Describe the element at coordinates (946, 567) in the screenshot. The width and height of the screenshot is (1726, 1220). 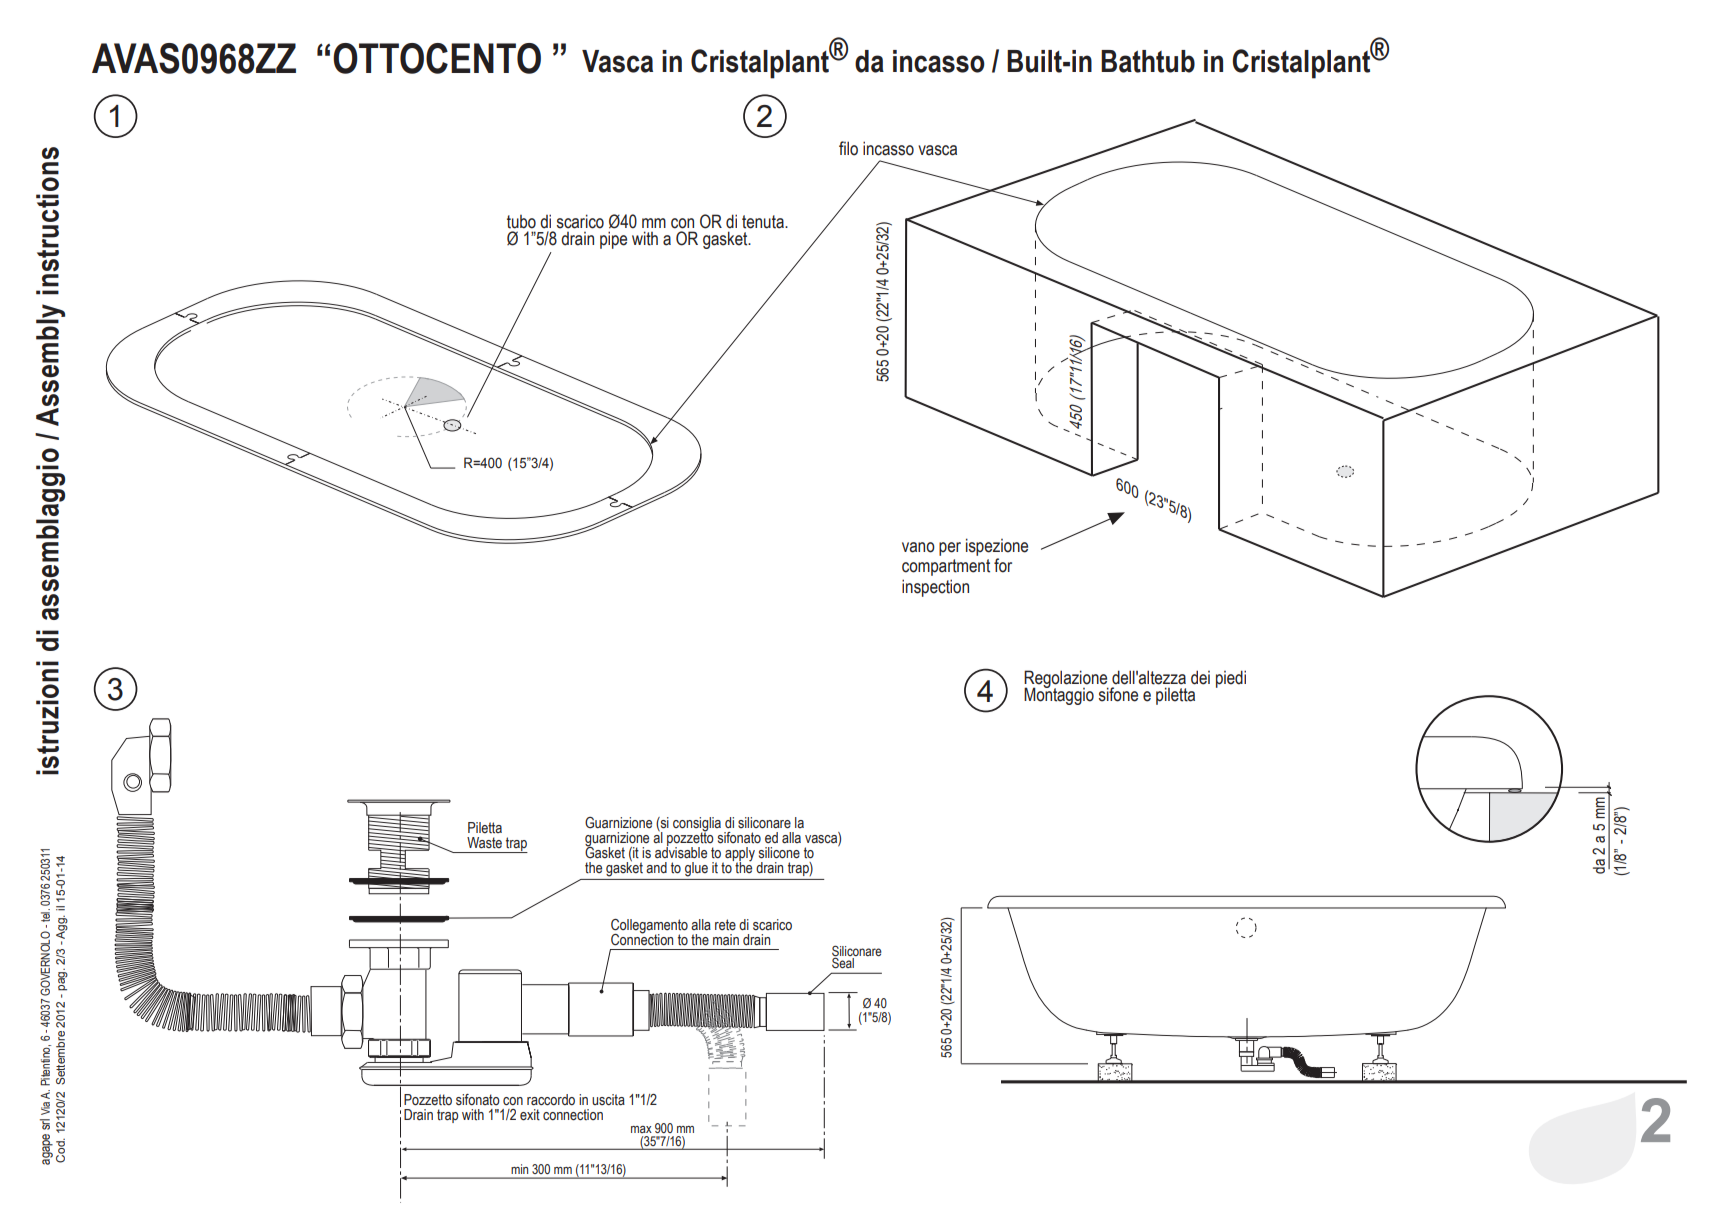
I see `compartment` at that location.
